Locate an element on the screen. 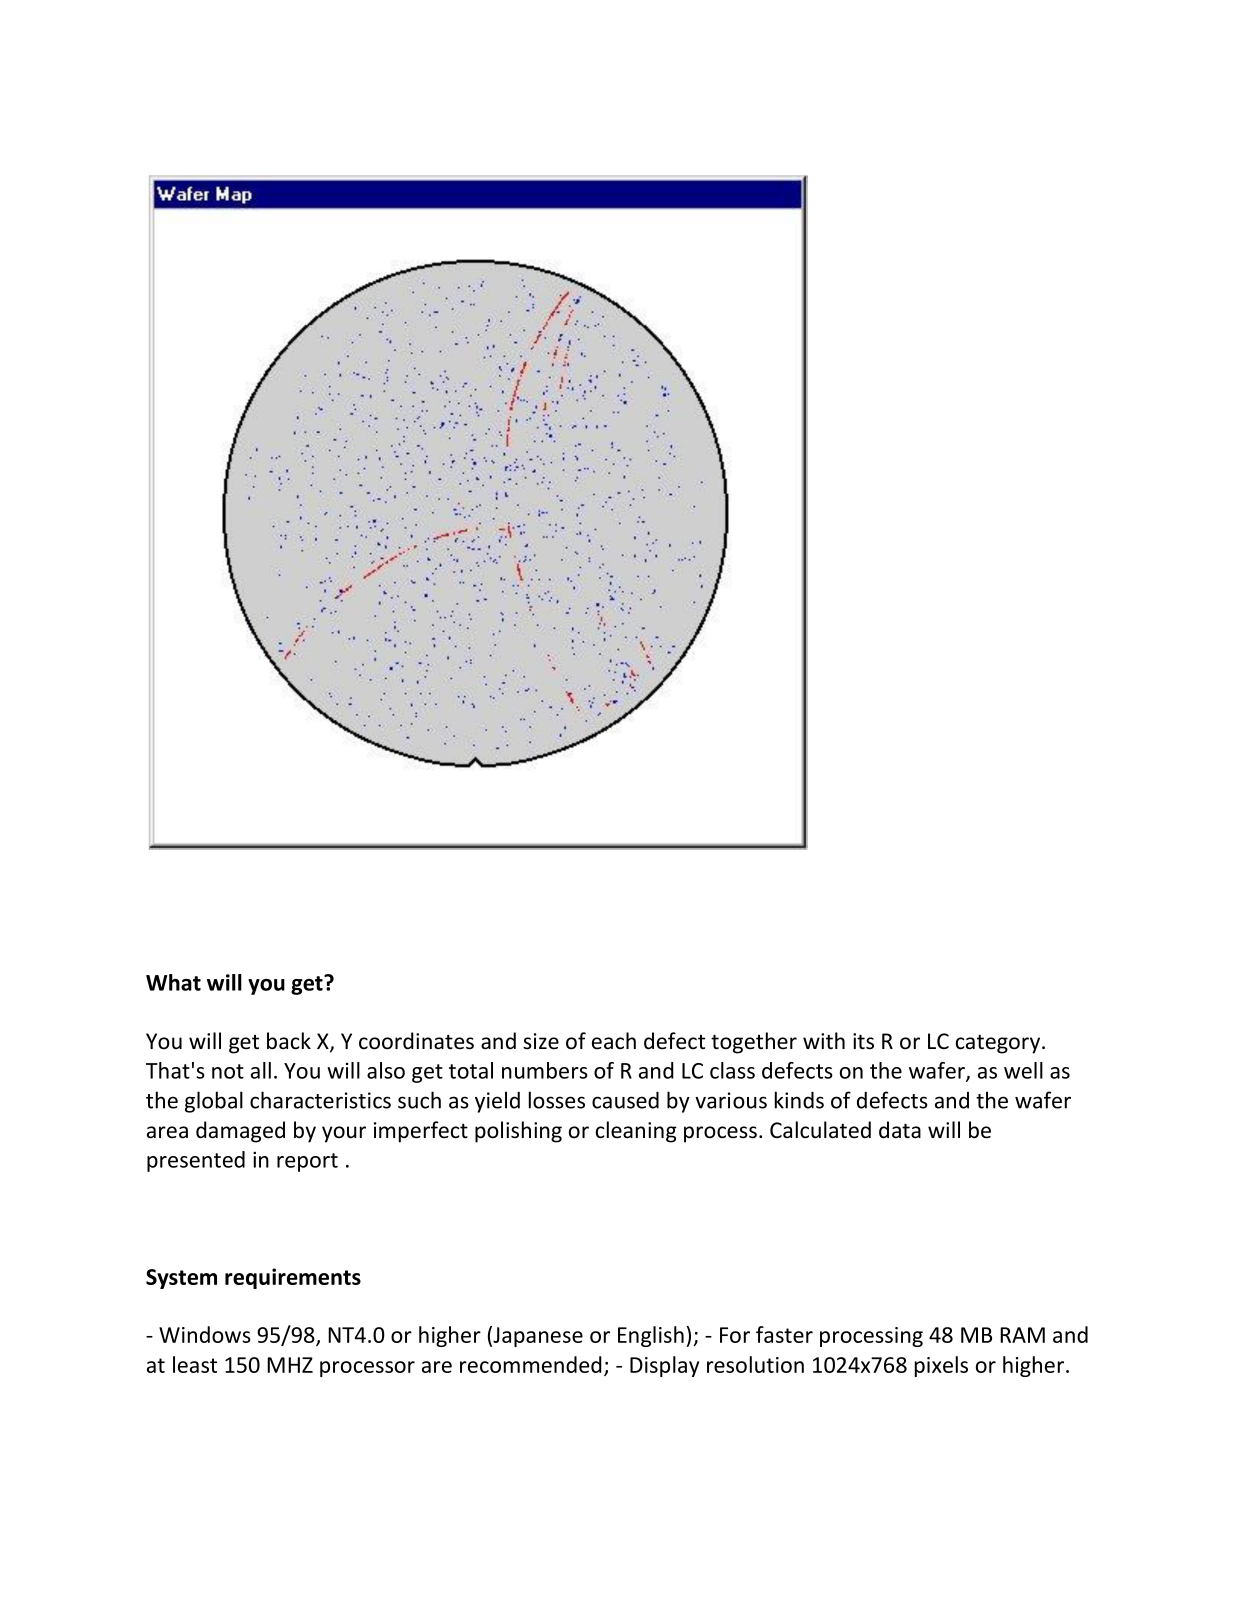 The height and width of the screenshot is (1604, 1239). MHZ is located at coordinates (290, 1365).
